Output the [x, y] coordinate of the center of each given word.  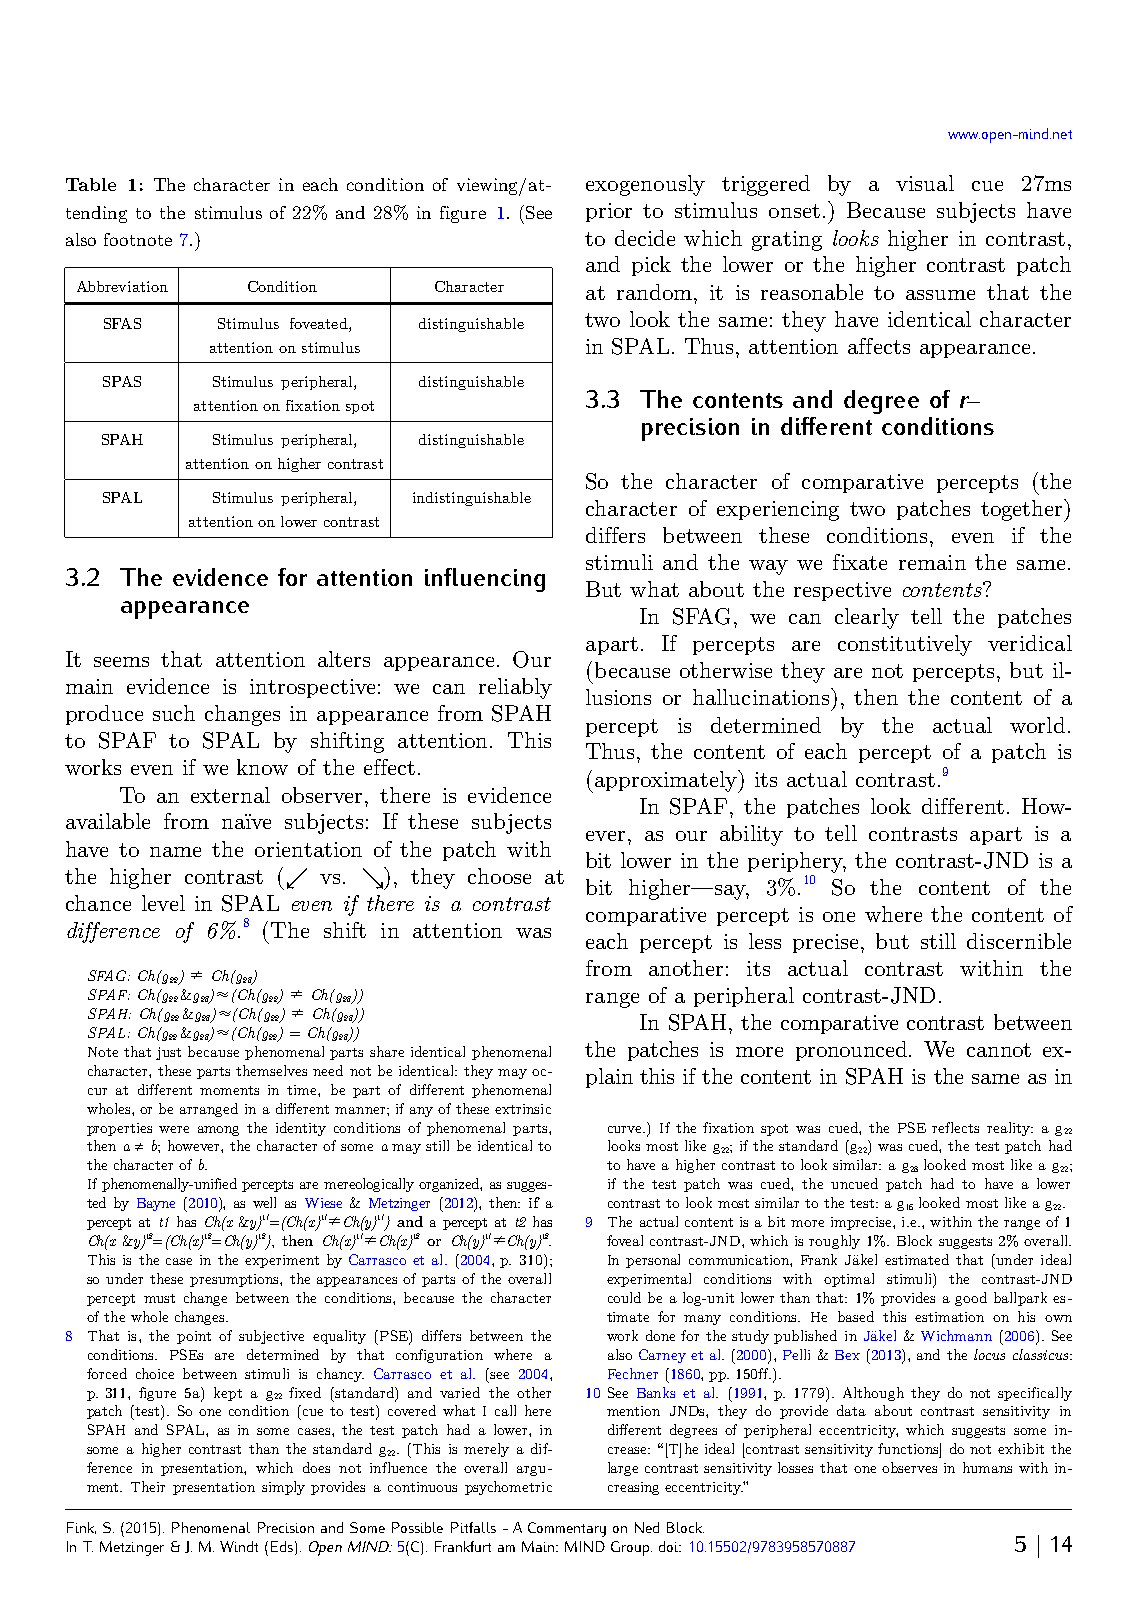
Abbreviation [122, 286]
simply [283, 1488]
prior [609, 212]
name [175, 852]
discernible [1019, 941]
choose [499, 876]
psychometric [508, 1488]
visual [925, 183]
